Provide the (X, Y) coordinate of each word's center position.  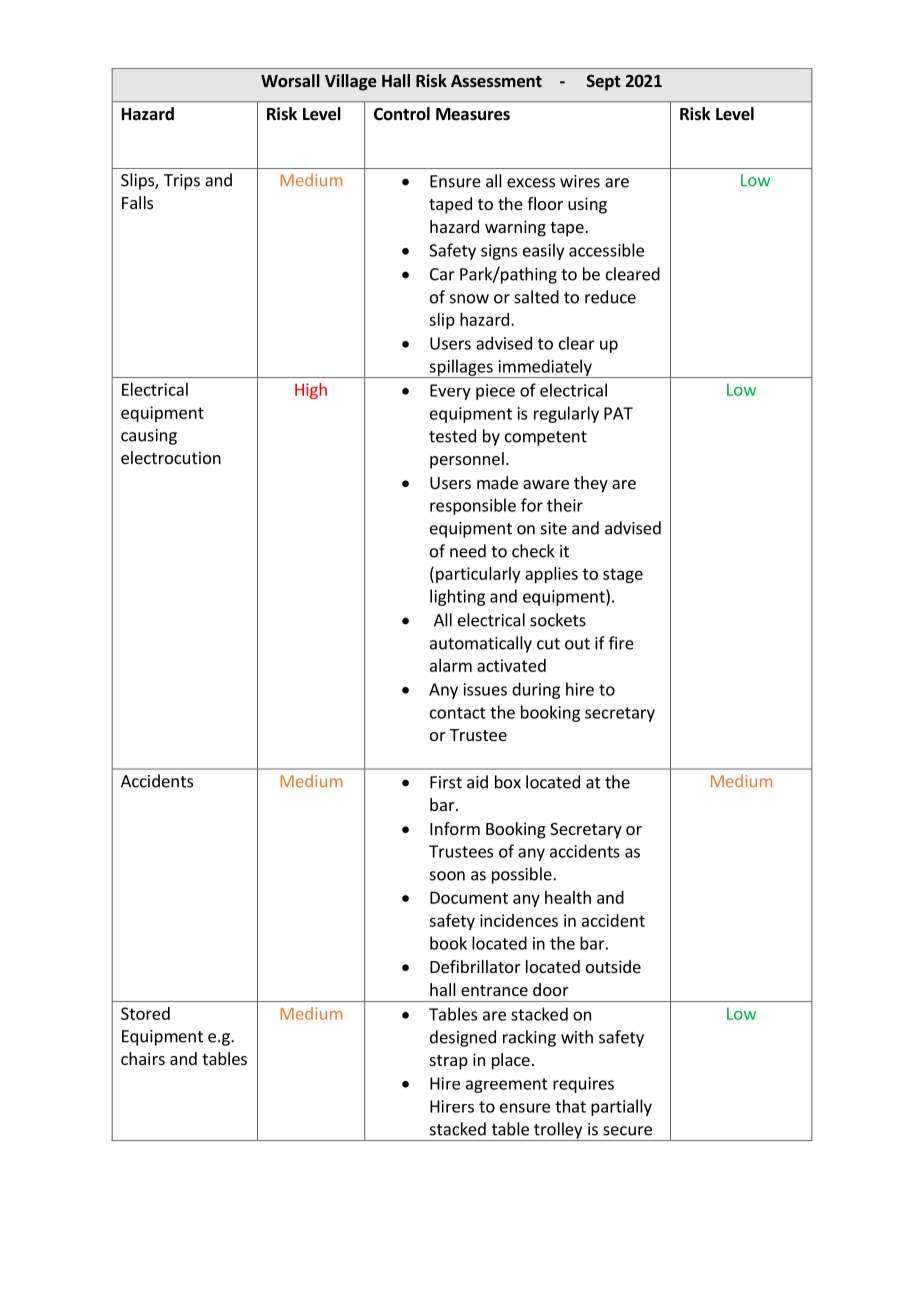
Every (450, 392)
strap (449, 1062)
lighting (457, 597)
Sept (604, 83)
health (568, 897)
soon (447, 876)
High (311, 391)
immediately (545, 368)
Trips (182, 182)
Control (402, 113)
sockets (558, 620)
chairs (143, 1058)
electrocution (171, 457)
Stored (145, 1013)
